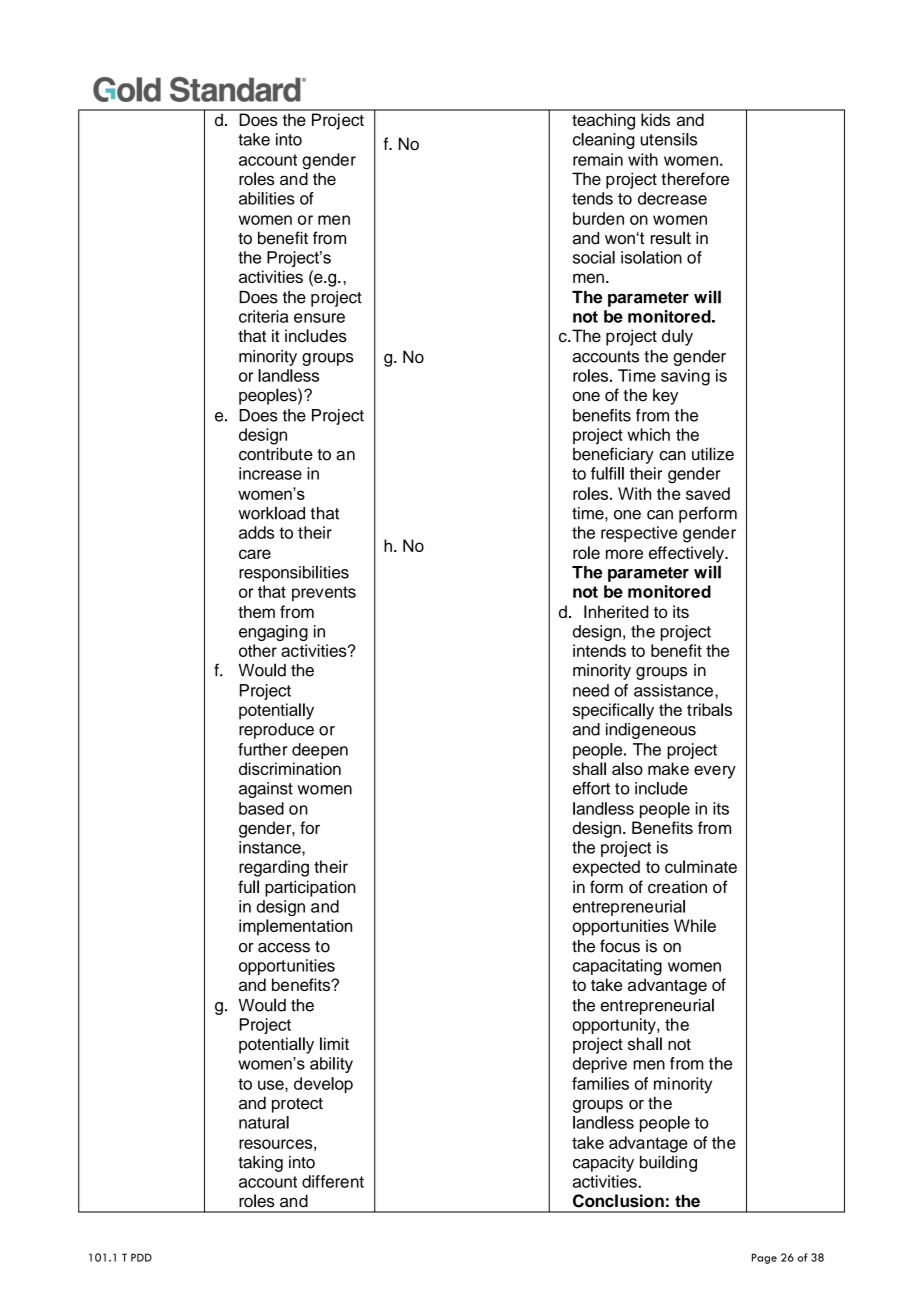  What do you see at coordinates (701, 866) in the image?
I see `culminate` at bounding box center [701, 866].
